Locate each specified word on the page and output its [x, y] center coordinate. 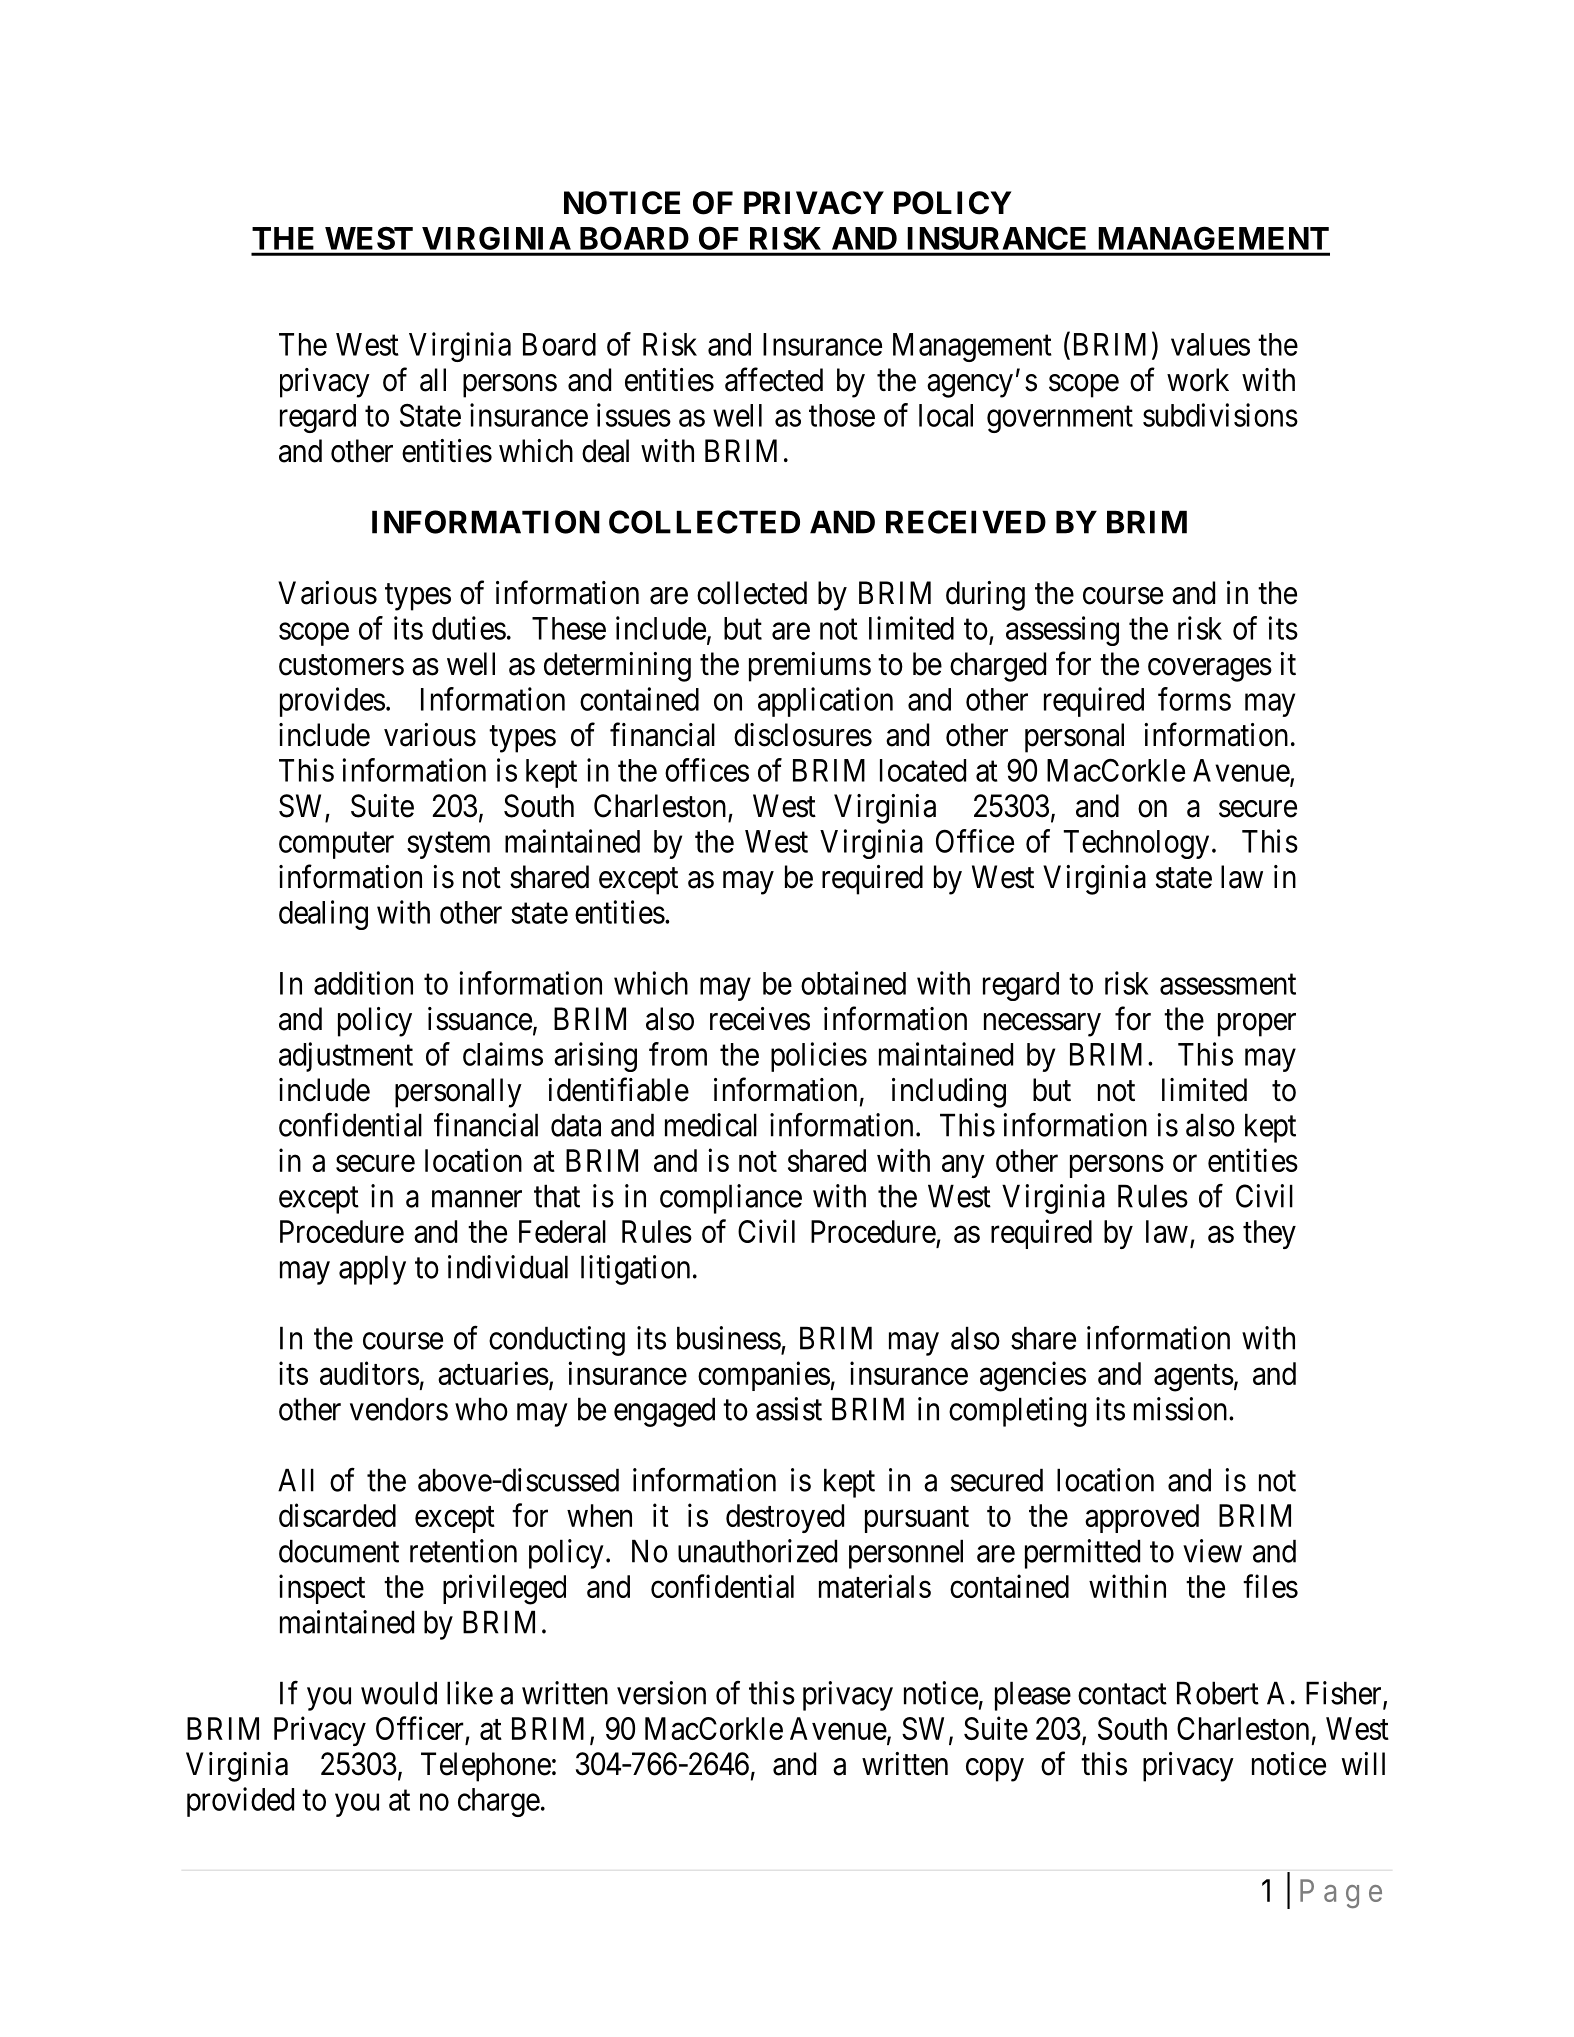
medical [711, 1125]
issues [634, 415]
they [1269, 1234]
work [1198, 380]
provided [240, 1802]
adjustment [346, 1057]
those [842, 415]
